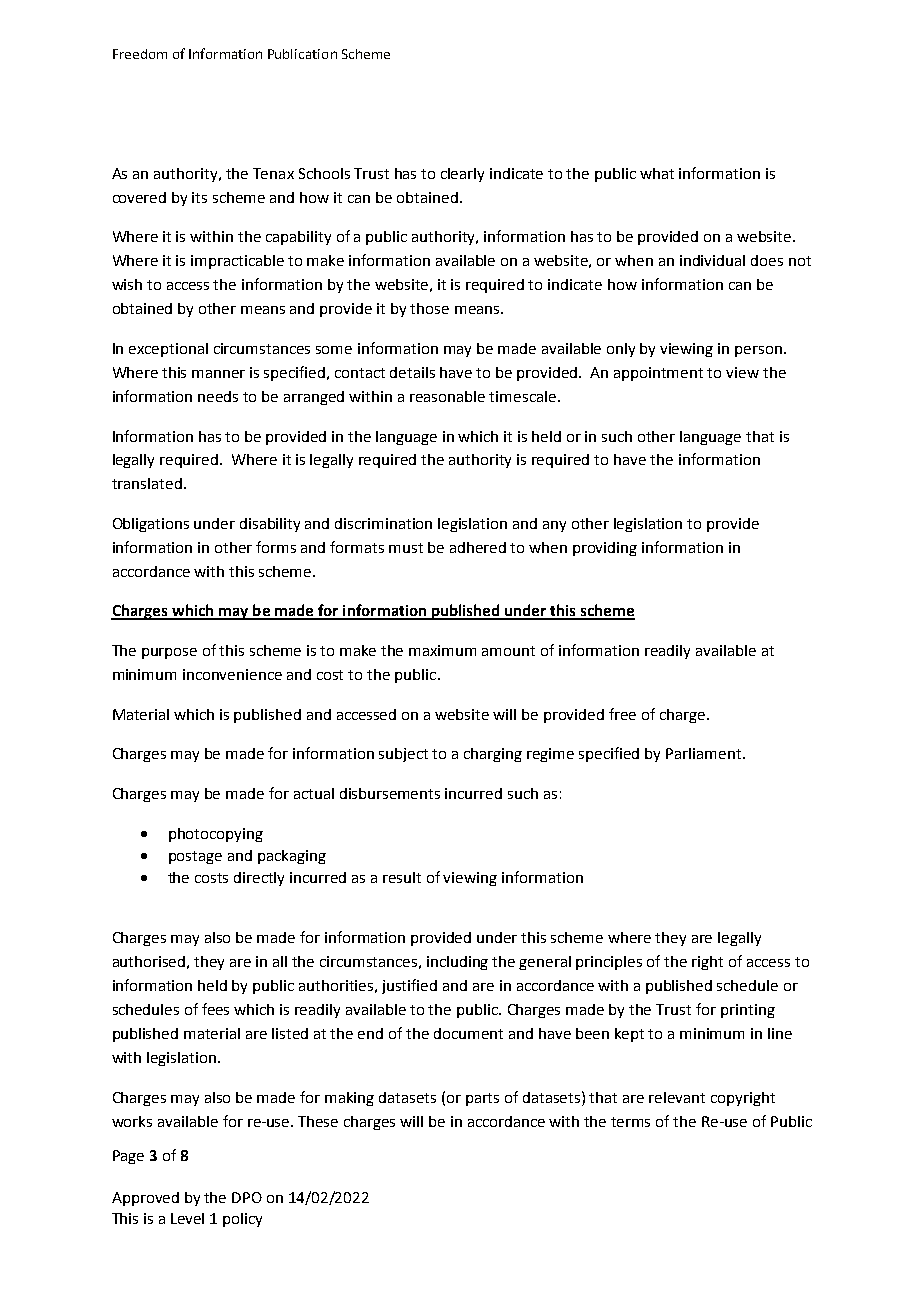  I want to click on individual, so click(712, 260).
